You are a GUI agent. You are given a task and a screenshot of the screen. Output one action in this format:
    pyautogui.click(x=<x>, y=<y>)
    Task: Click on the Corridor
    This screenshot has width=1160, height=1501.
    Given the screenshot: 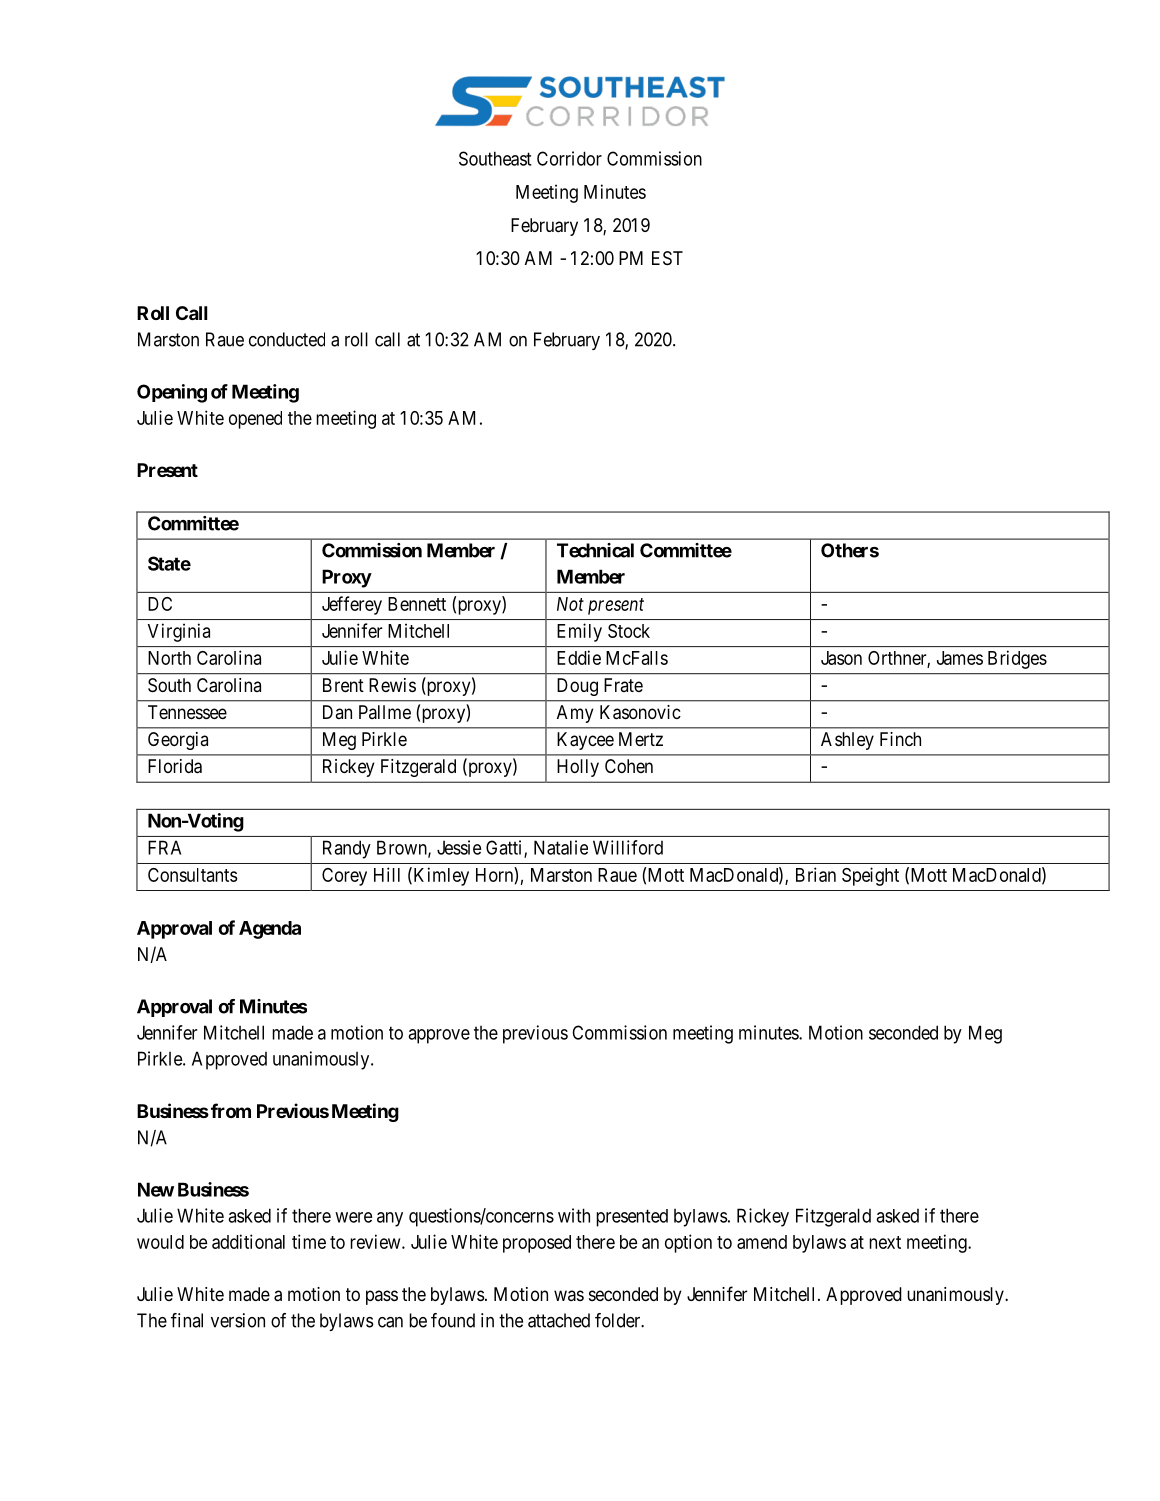 What is the action you would take?
    pyautogui.click(x=569, y=158)
